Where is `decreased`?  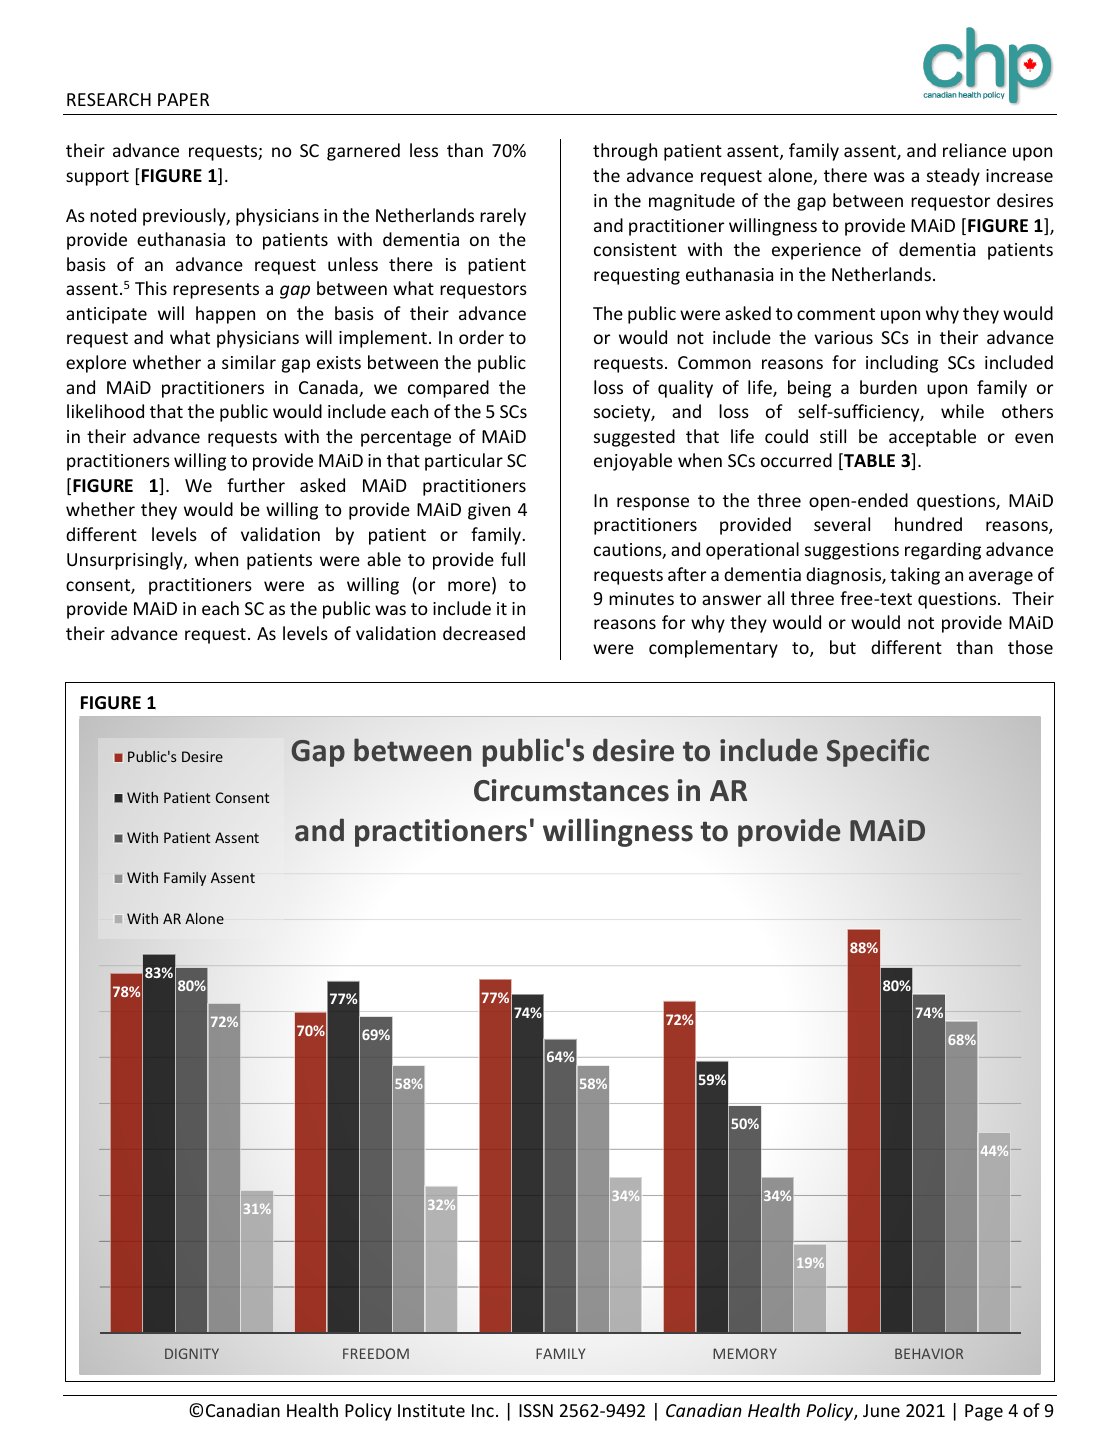
decreased is located at coordinates (484, 633).
